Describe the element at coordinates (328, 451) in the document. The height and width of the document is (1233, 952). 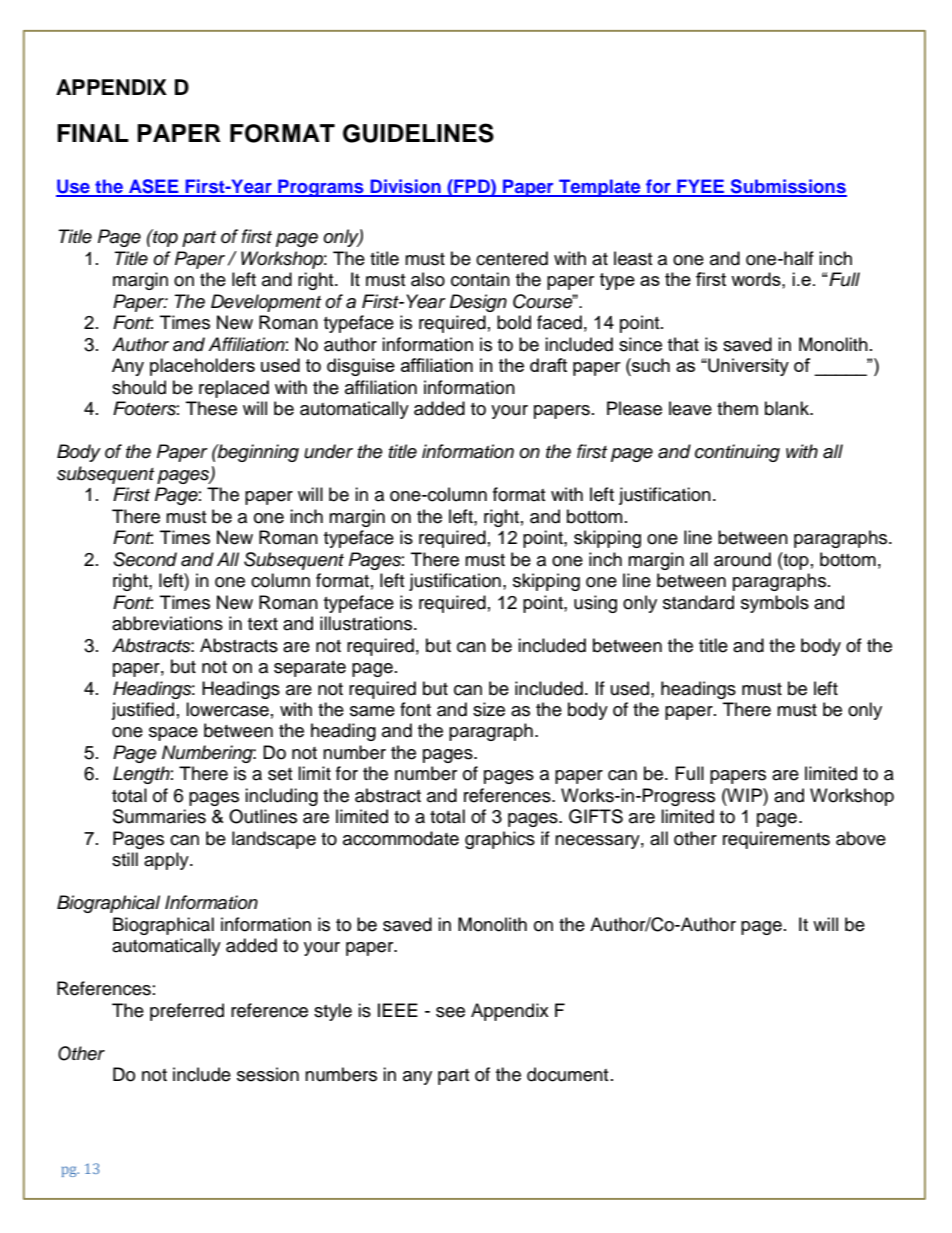
I see `under` at that location.
